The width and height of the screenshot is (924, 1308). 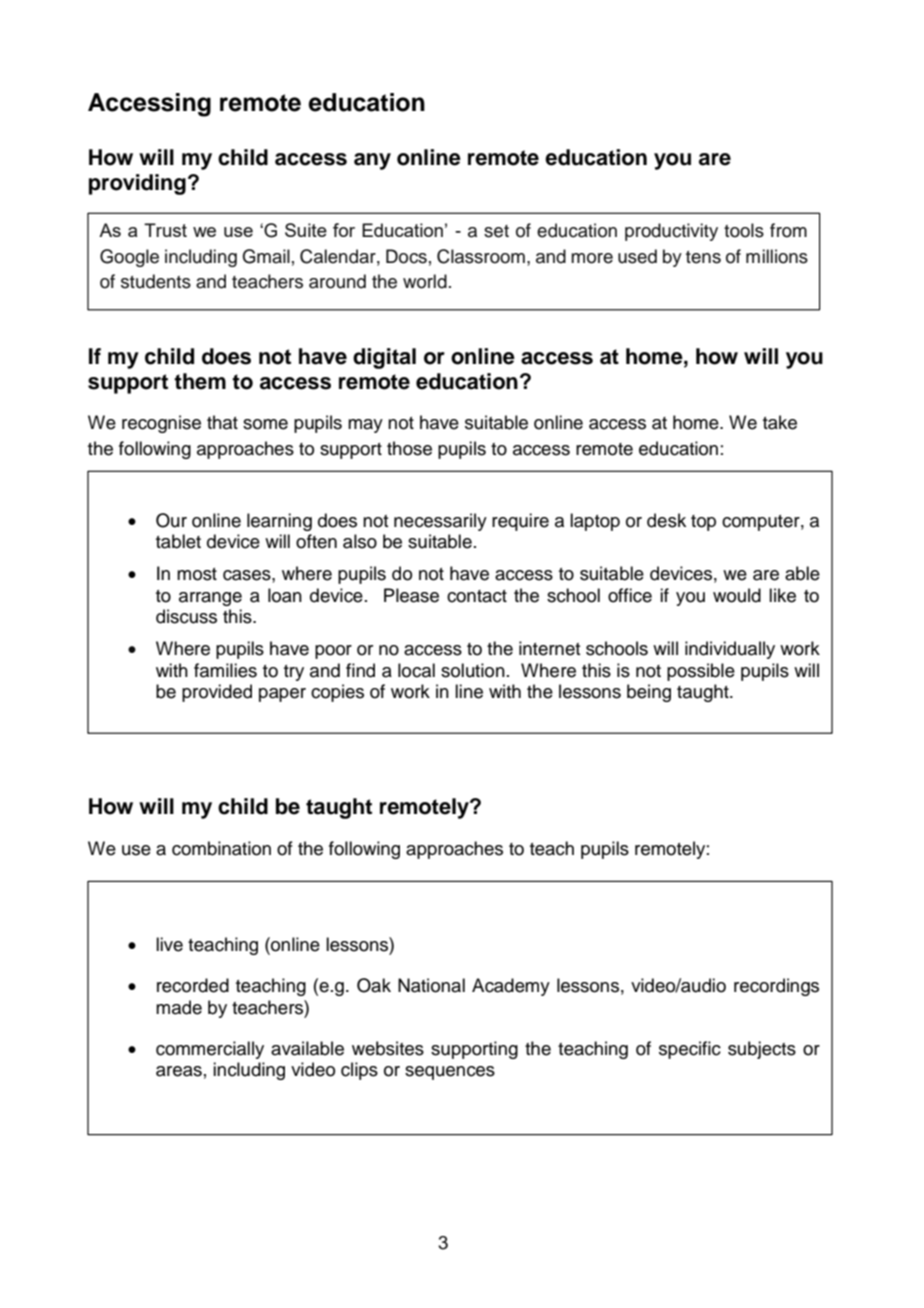 I want to click on tools, so click(x=744, y=230).
